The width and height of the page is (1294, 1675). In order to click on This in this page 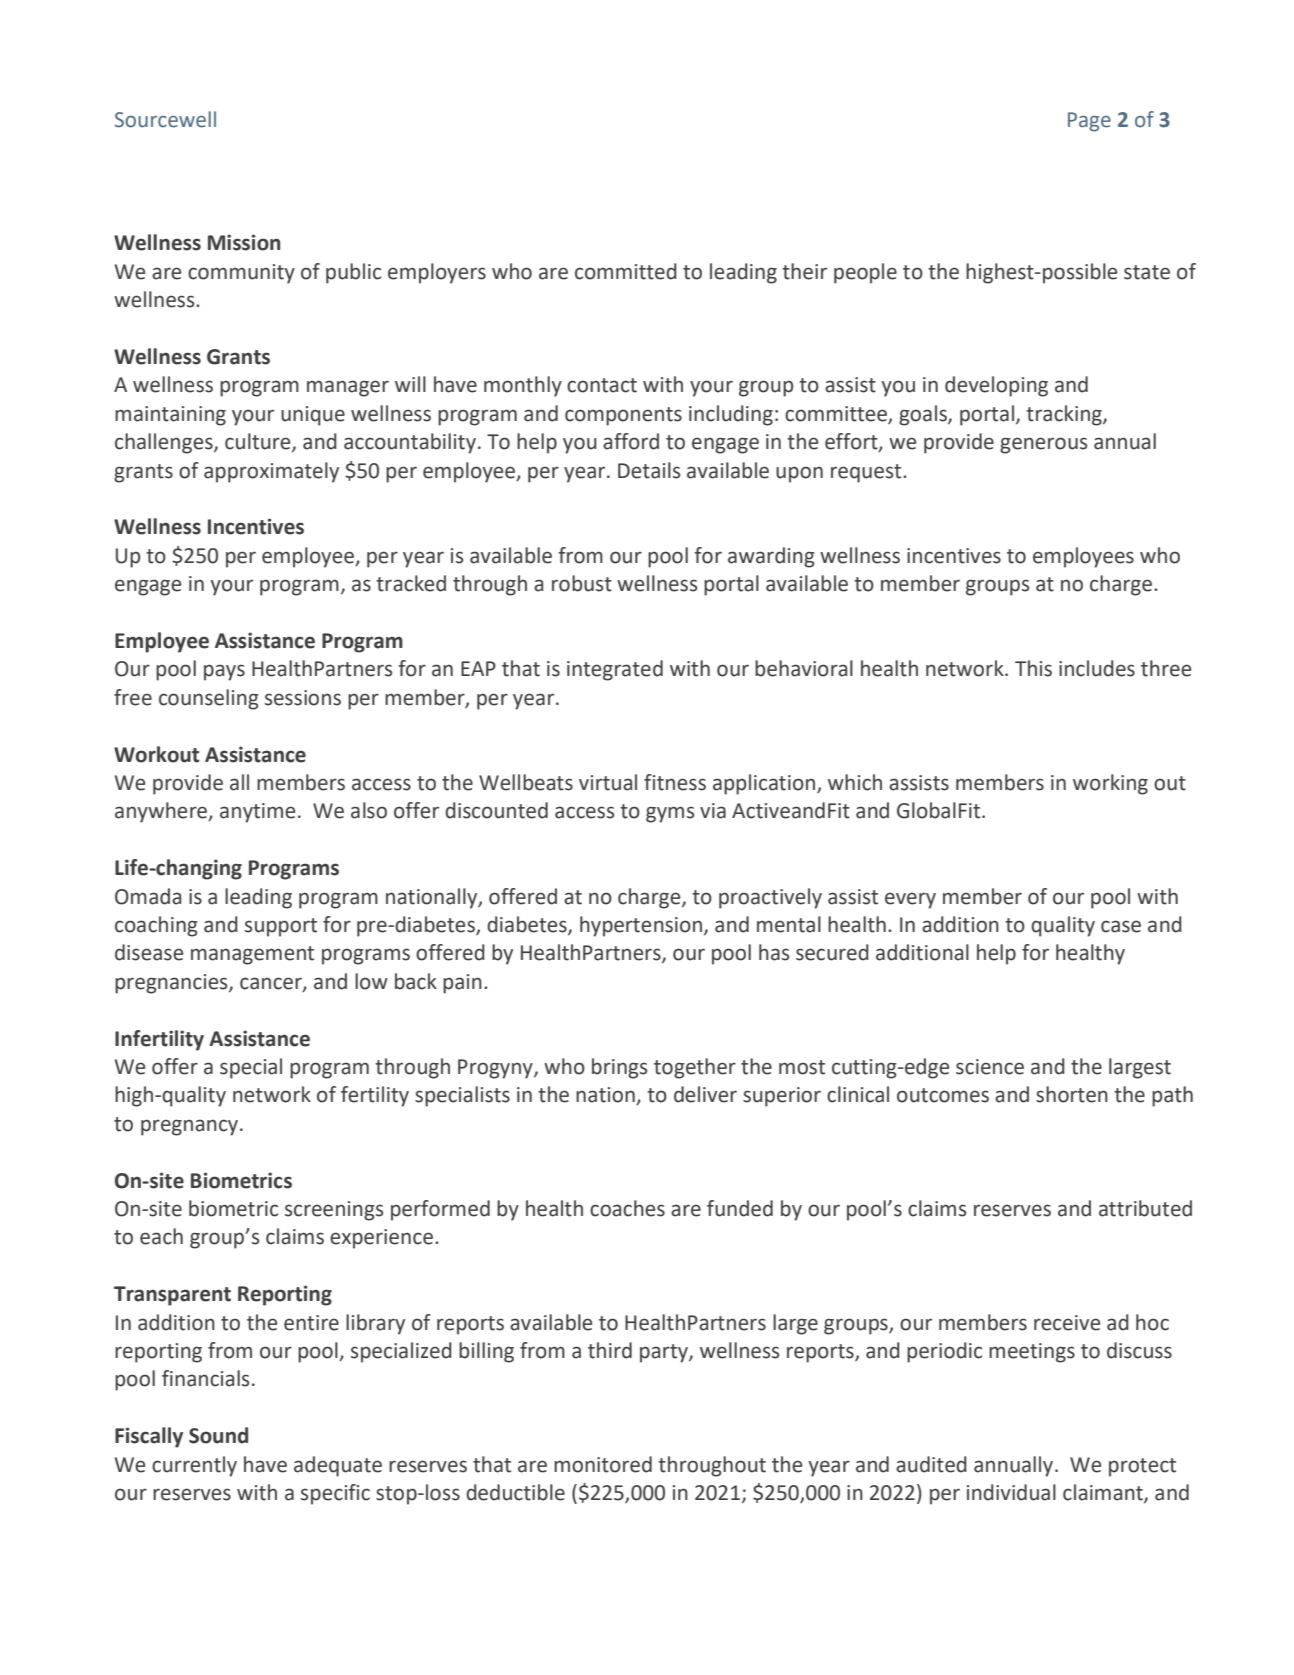, I will do `click(1033, 668)`.
